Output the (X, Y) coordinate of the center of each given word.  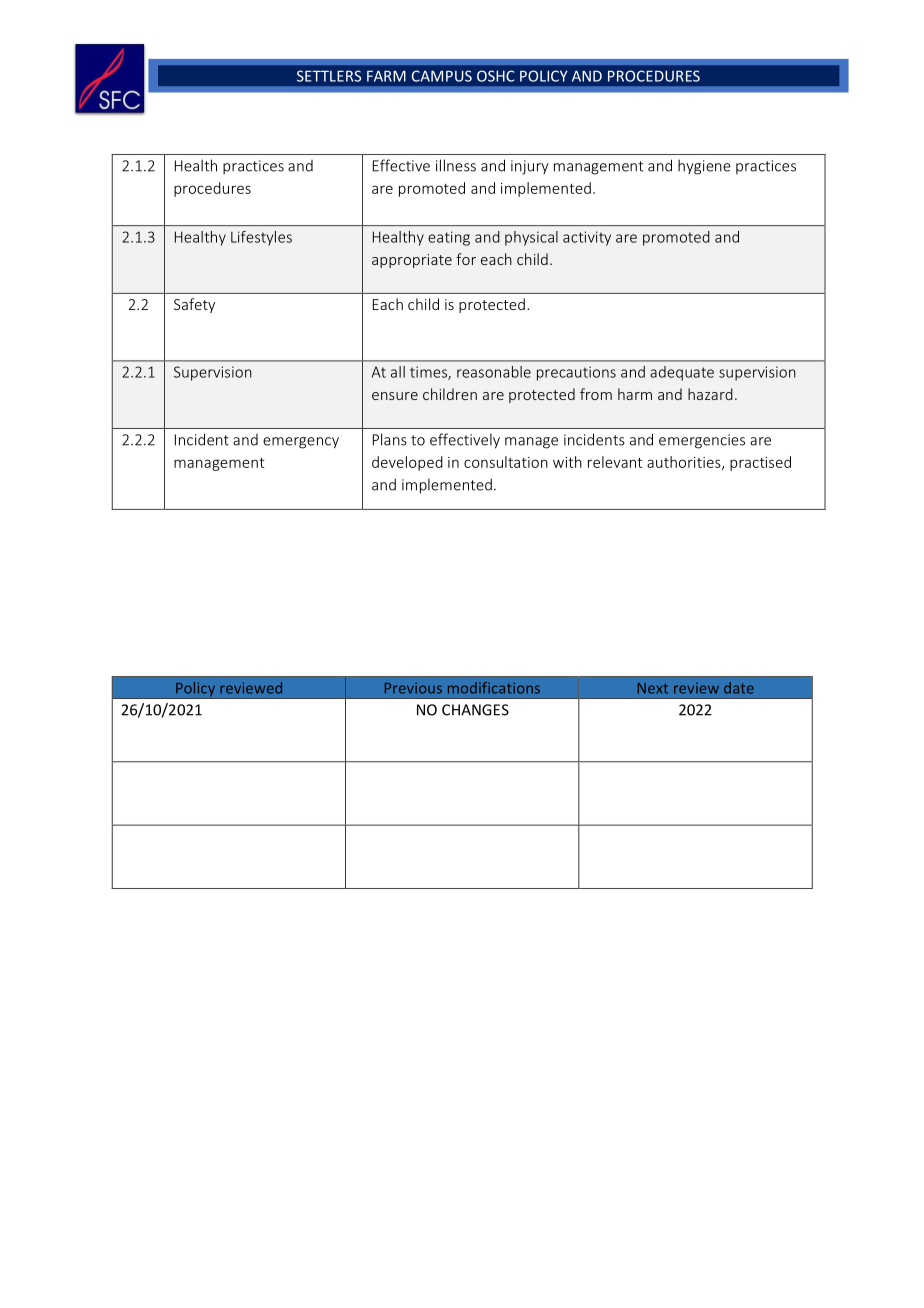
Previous (413, 688)
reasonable (494, 372)
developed (407, 463)
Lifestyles (261, 238)
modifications (494, 688)
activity (587, 238)
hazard (710, 394)
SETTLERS (329, 76)
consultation (506, 462)
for (466, 259)
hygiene (704, 167)
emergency (301, 443)
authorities (685, 463)
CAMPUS (442, 76)
